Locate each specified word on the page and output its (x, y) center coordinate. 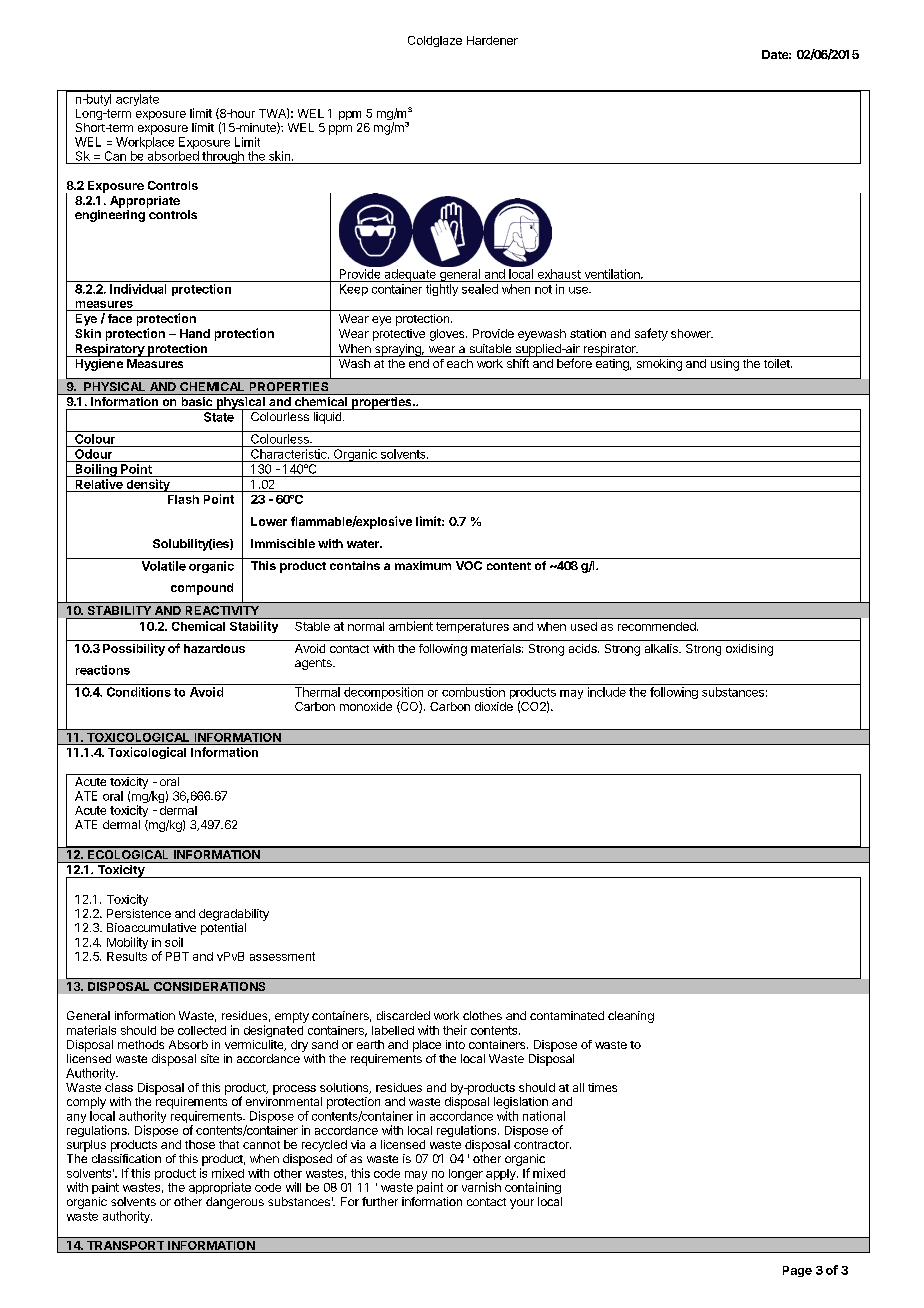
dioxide (494, 706)
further (380, 1201)
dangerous (235, 1203)
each (460, 363)
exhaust (559, 274)
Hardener (492, 40)
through (223, 157)
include (607, 692)
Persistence (139, 913)
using (725, 365)
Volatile (164, 566)
